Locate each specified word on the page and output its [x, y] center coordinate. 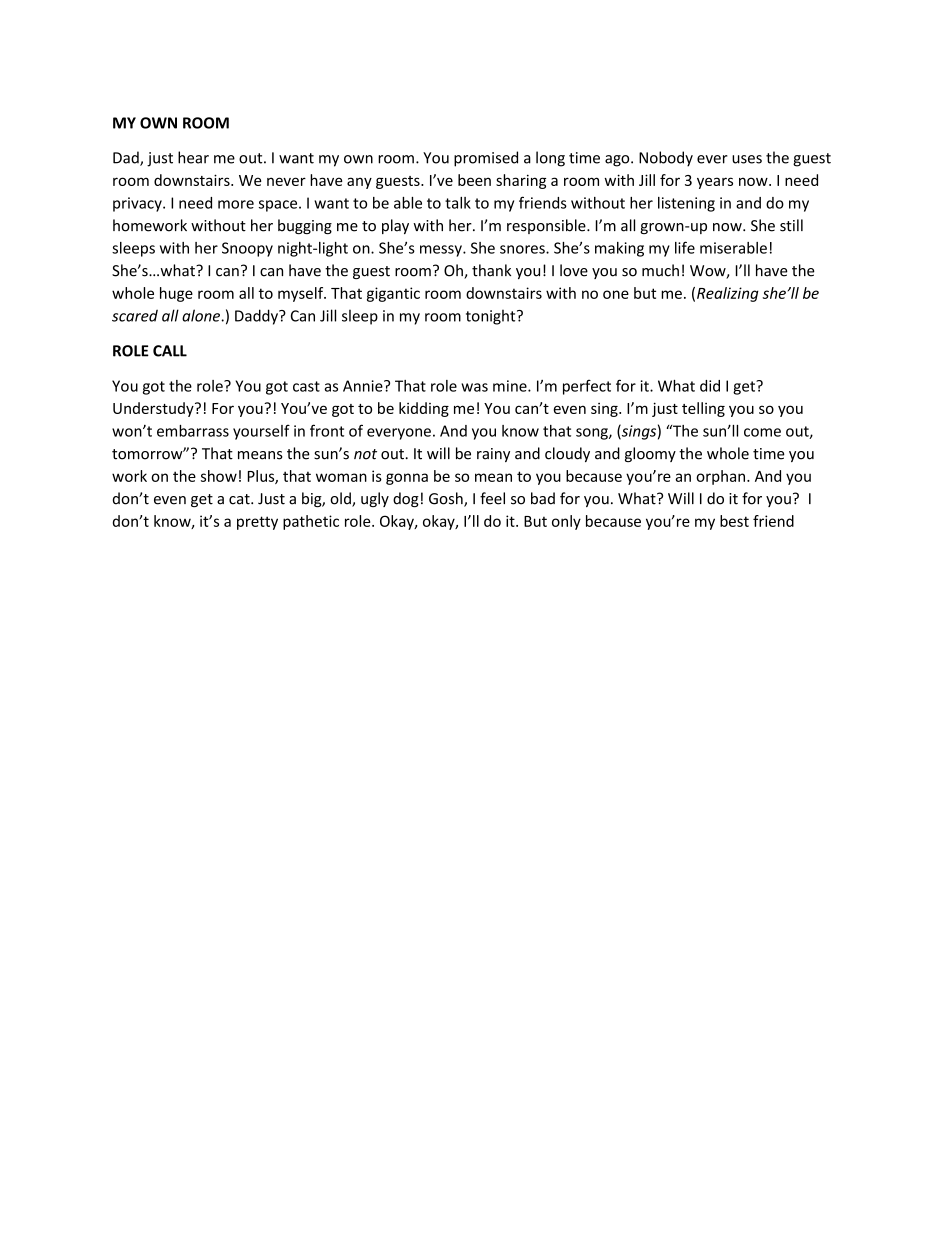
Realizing [728, 294]
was [474, 387]
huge [176, 294]
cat [240, 499]
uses [747, 159]
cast [306, 386]
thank [491, 270]
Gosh [447, 499]
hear [193, 157]
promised [486, 159]
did [710, 386]
